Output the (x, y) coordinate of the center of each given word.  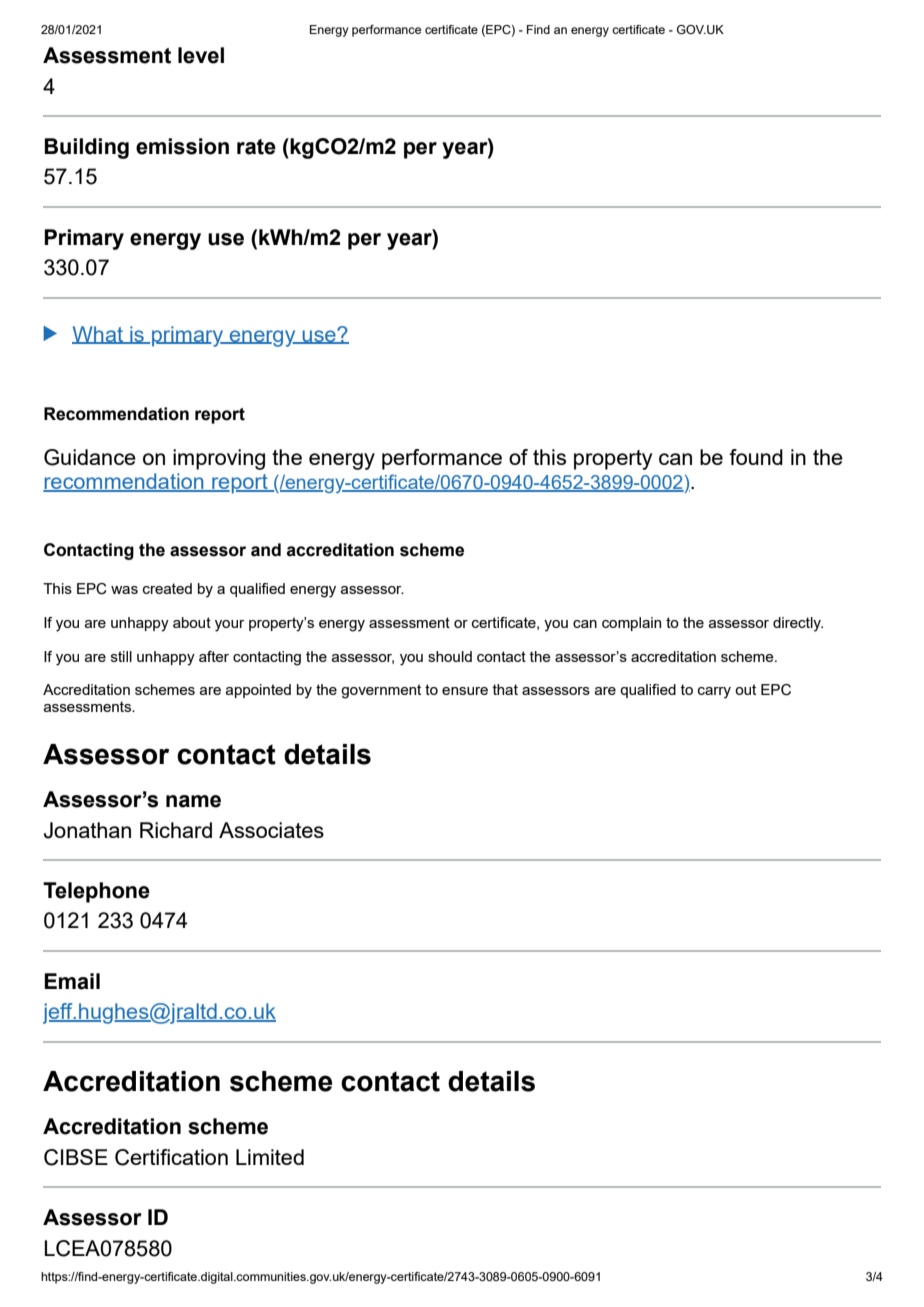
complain (631, 624)
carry (714, 693)
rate (256, 147)
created (167, 588)
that (505, 689)
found (756, 457)
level (201, 55)
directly (798, 624)
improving (219, 459)
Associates (271, 830)
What (98, 335)
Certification (171, 1157)
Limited (270, 1157)
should (450, 656)
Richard (176, 830)
